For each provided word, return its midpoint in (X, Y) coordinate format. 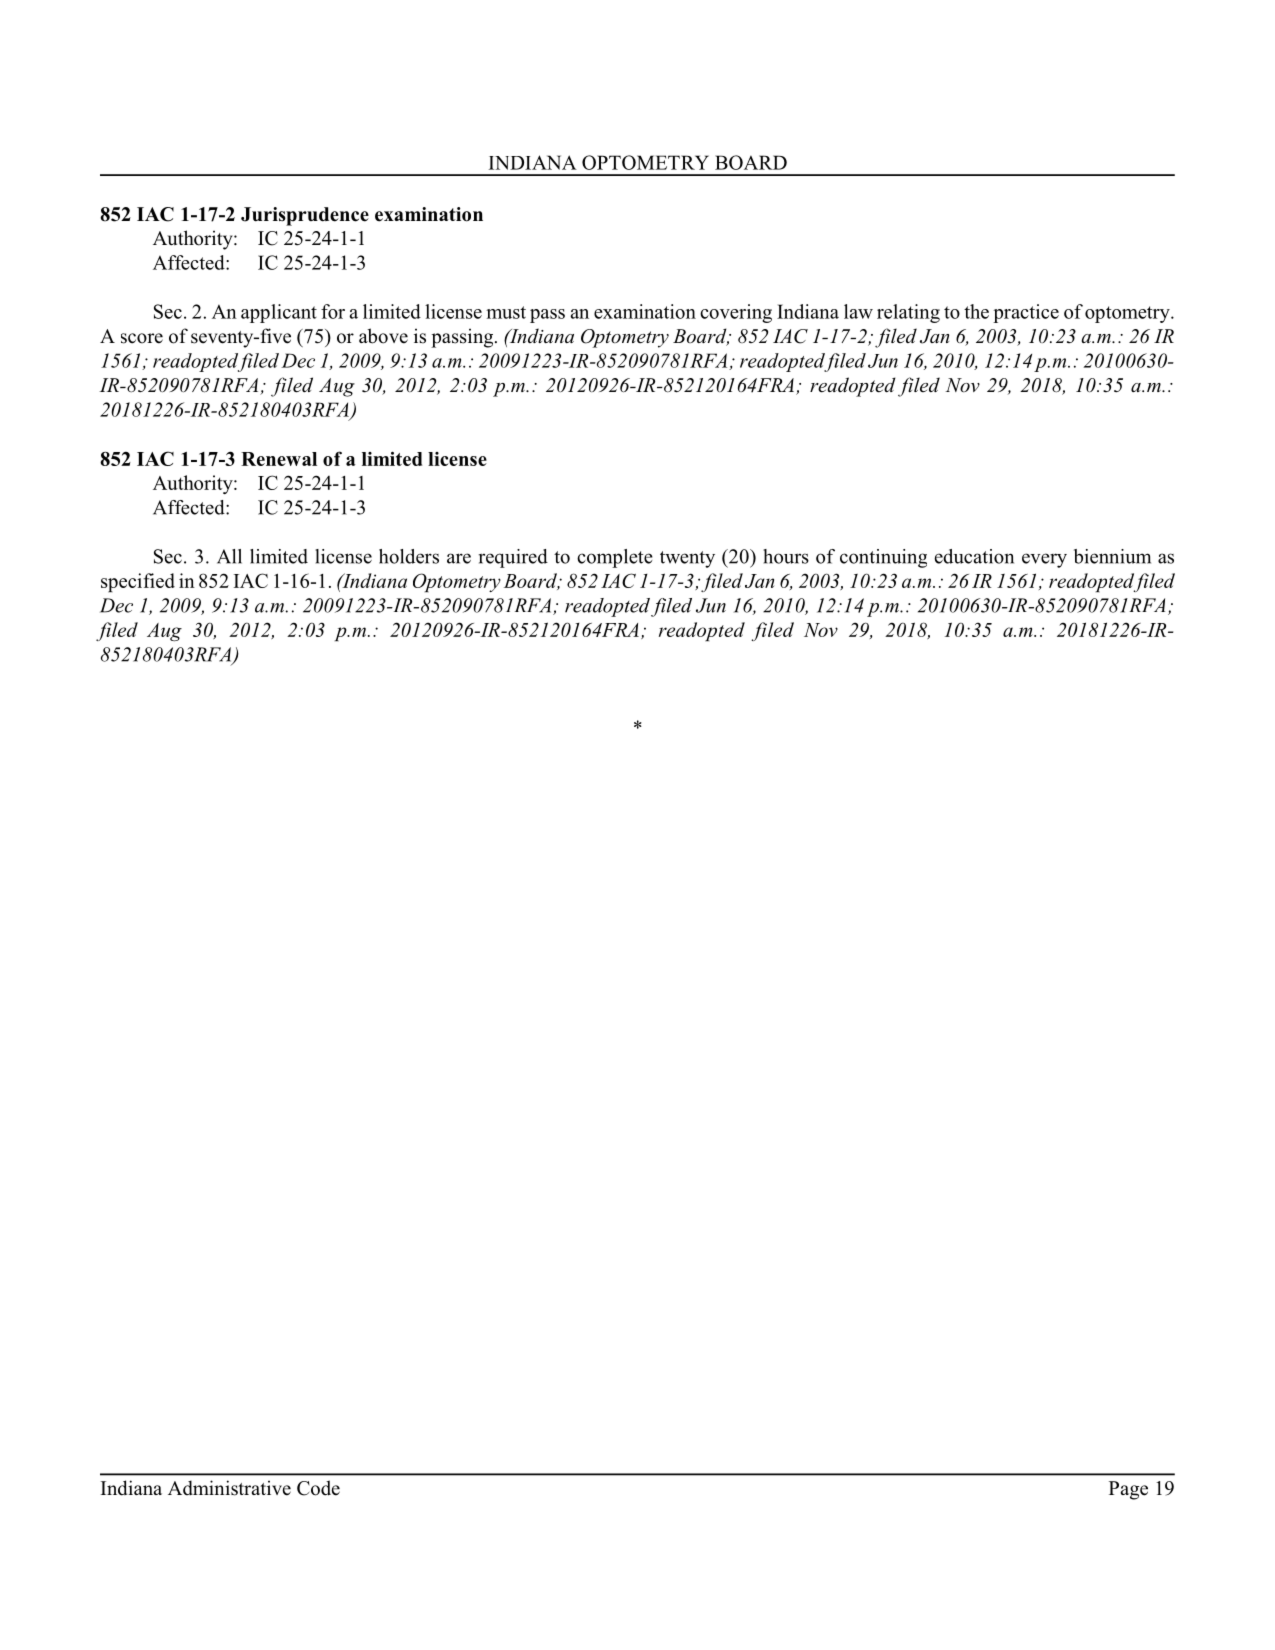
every (1044, 560)
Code (318, 1488)
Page (1128, 1490)
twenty (687, 559)
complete (615, 558)
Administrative (229, 1488)
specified (138, 582)
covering (736, 313)
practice (1026, 313)
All (229, 556)
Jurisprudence (305, 216)
